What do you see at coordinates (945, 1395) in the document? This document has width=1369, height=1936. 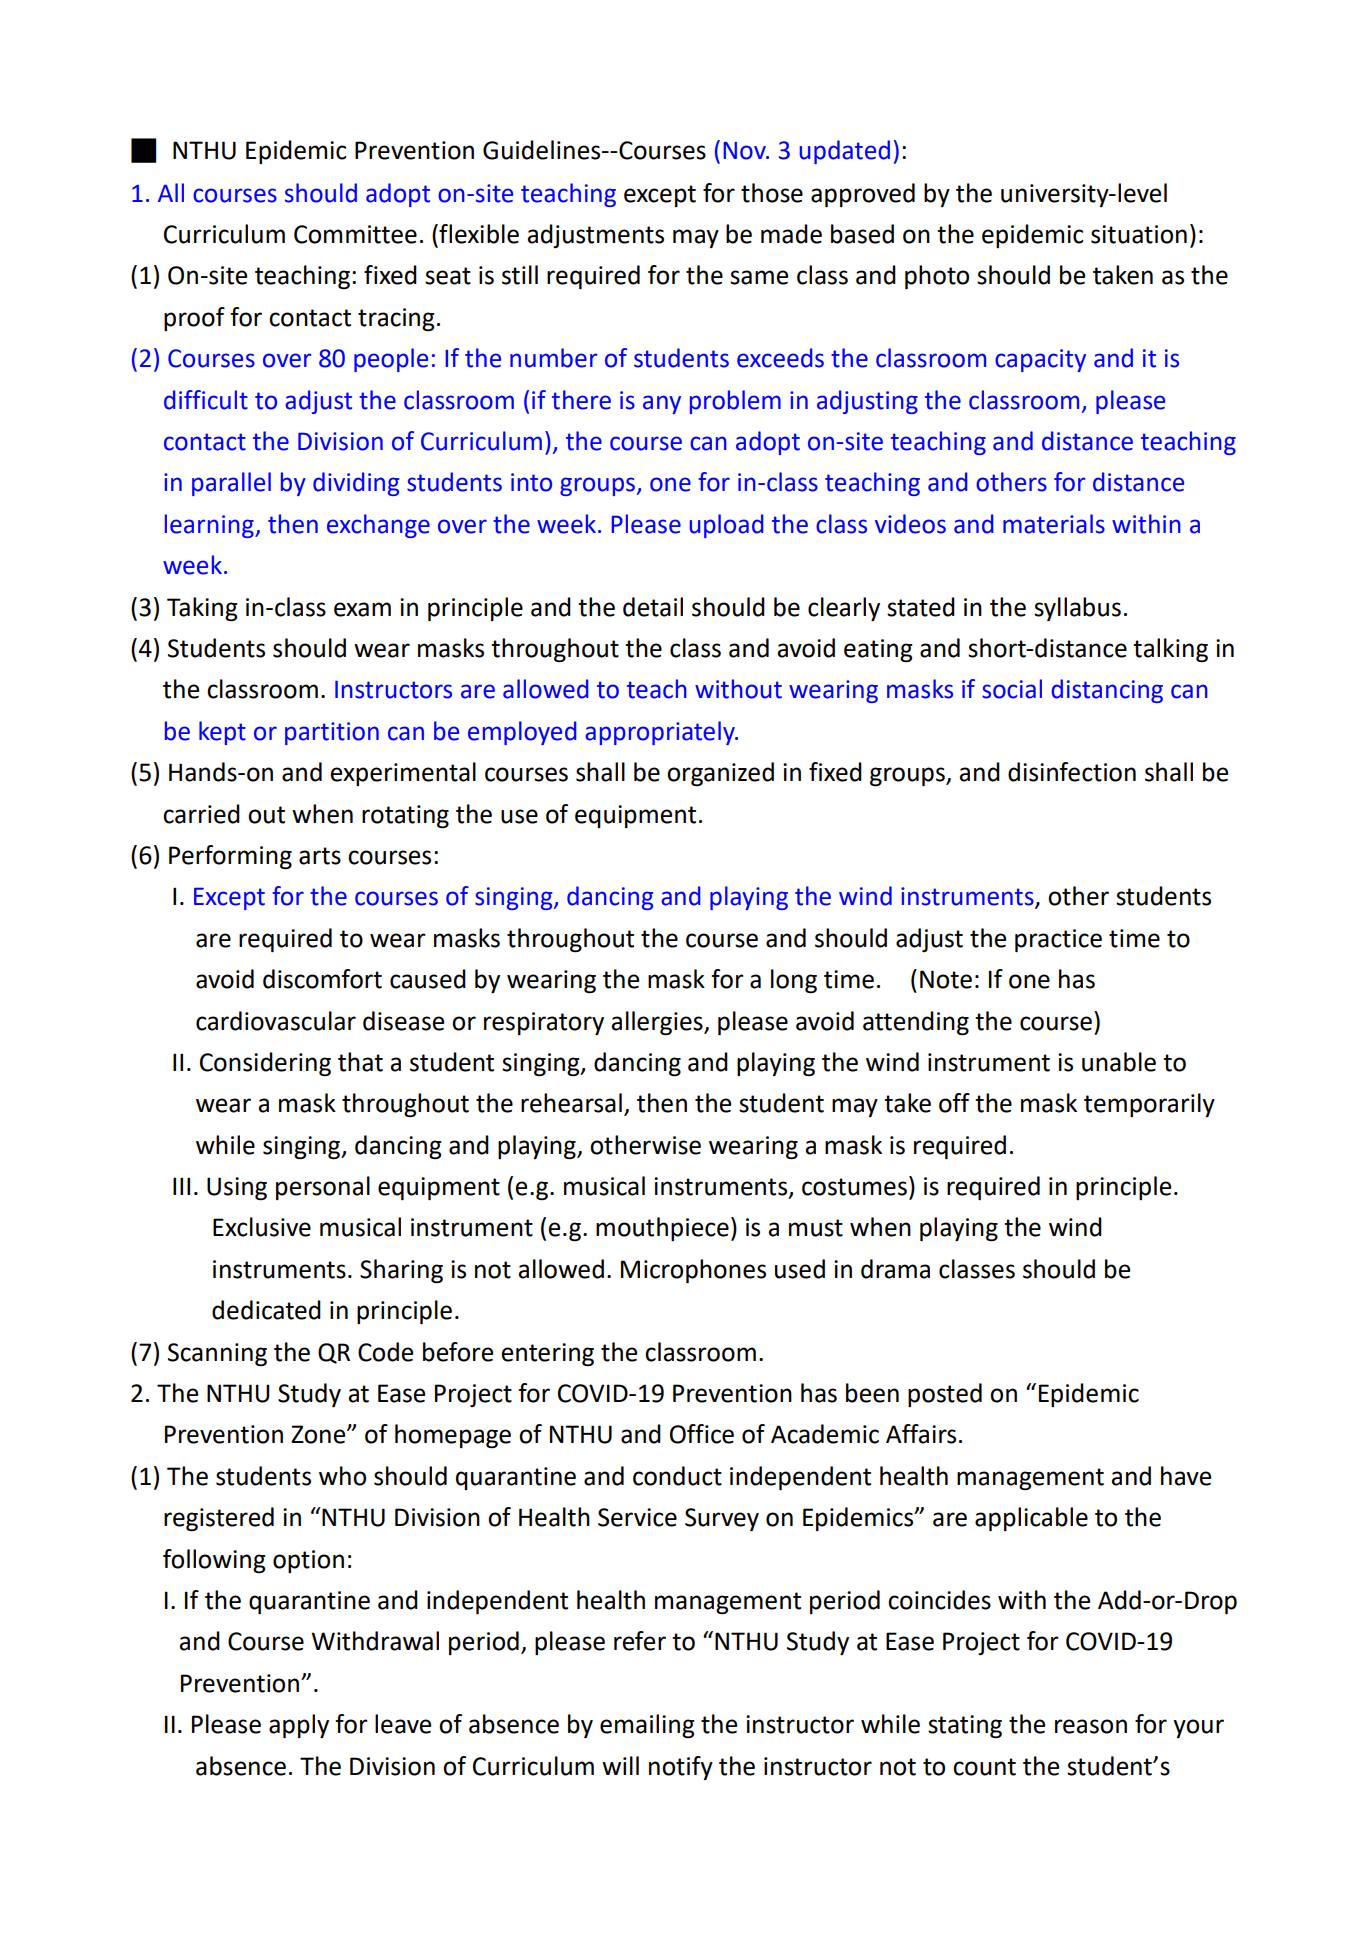 I see `posted` at bounding box center [945, 1395].
